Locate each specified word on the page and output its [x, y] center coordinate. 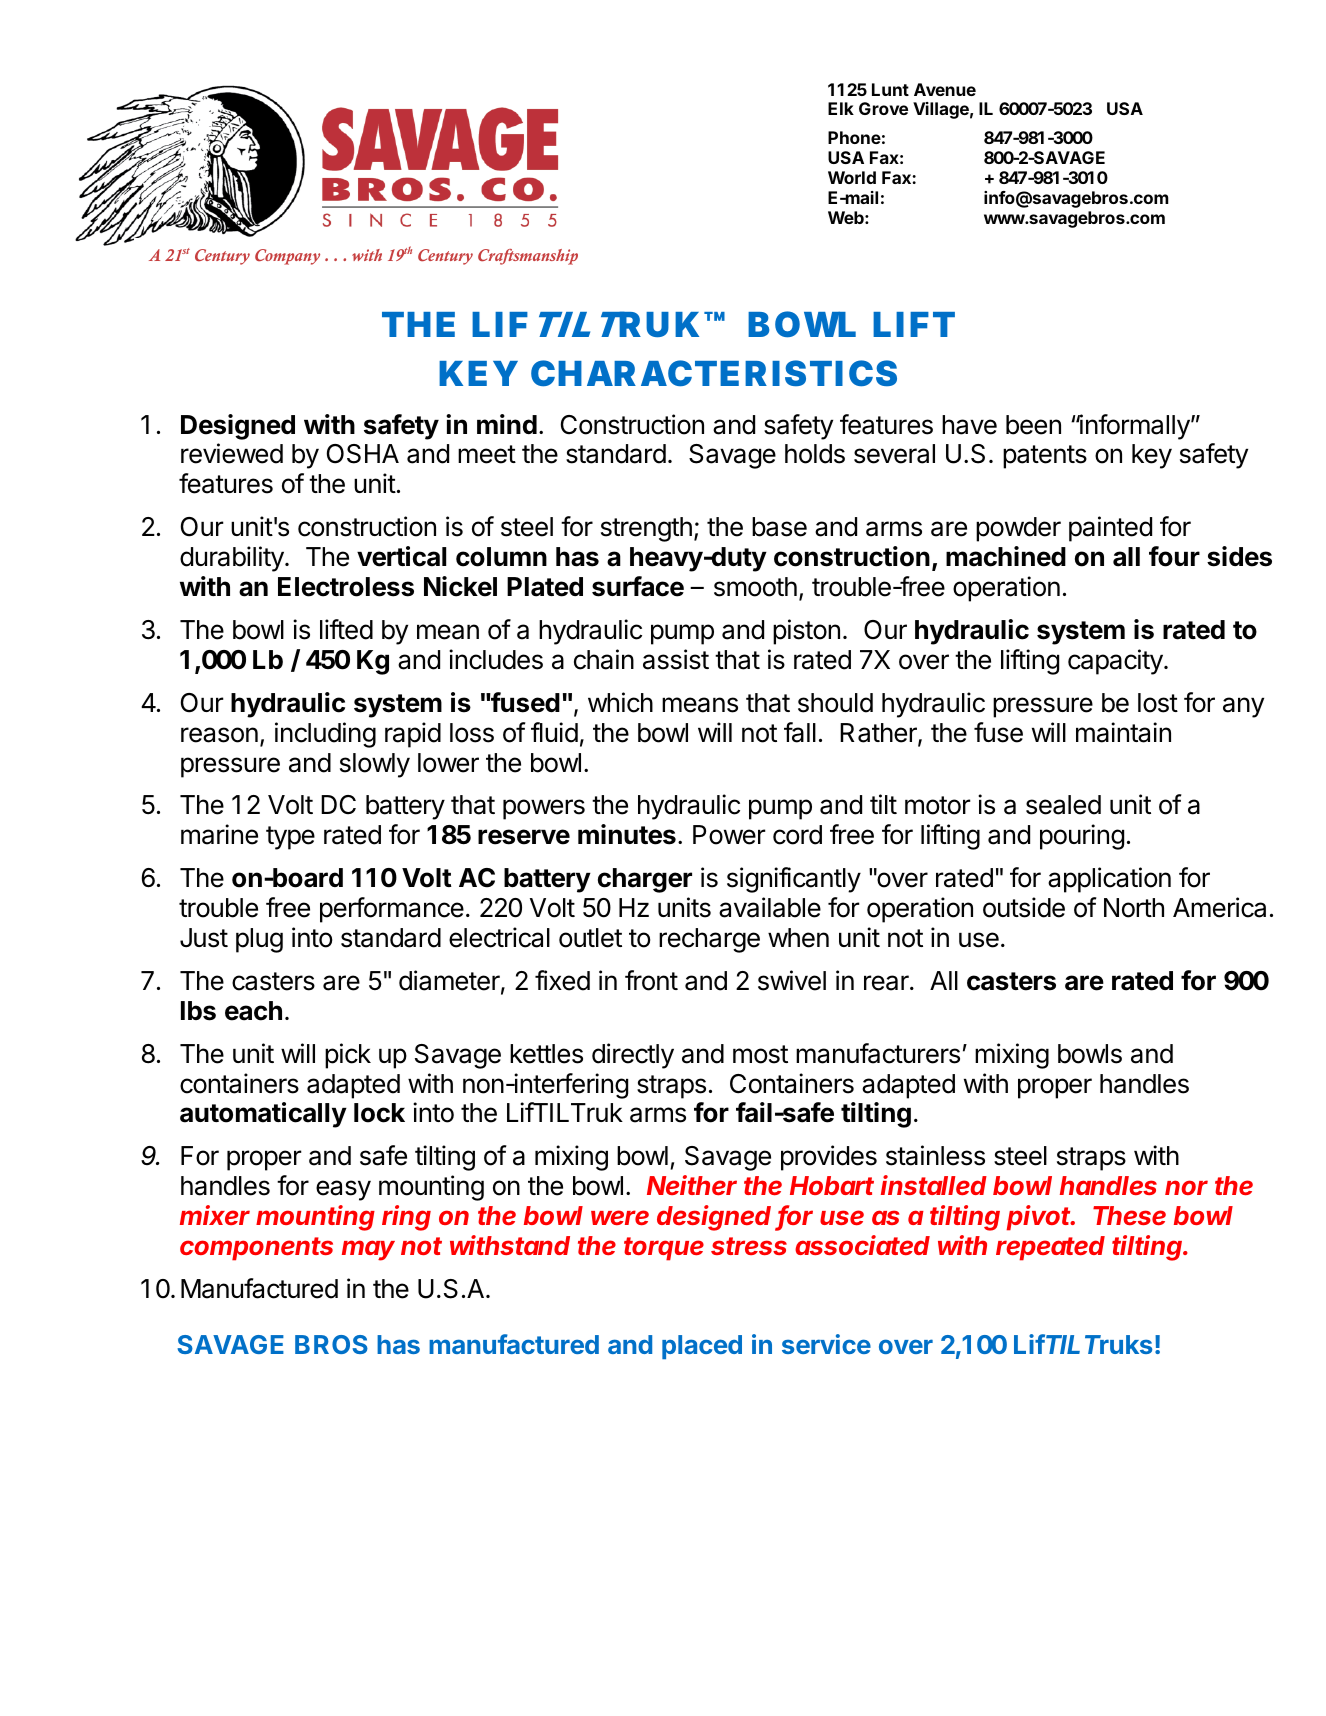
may [368, 1250]
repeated [1050, 1248]
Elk [841, 108]
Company [287, 257]
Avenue [945, 89]
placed [702, 1347]
